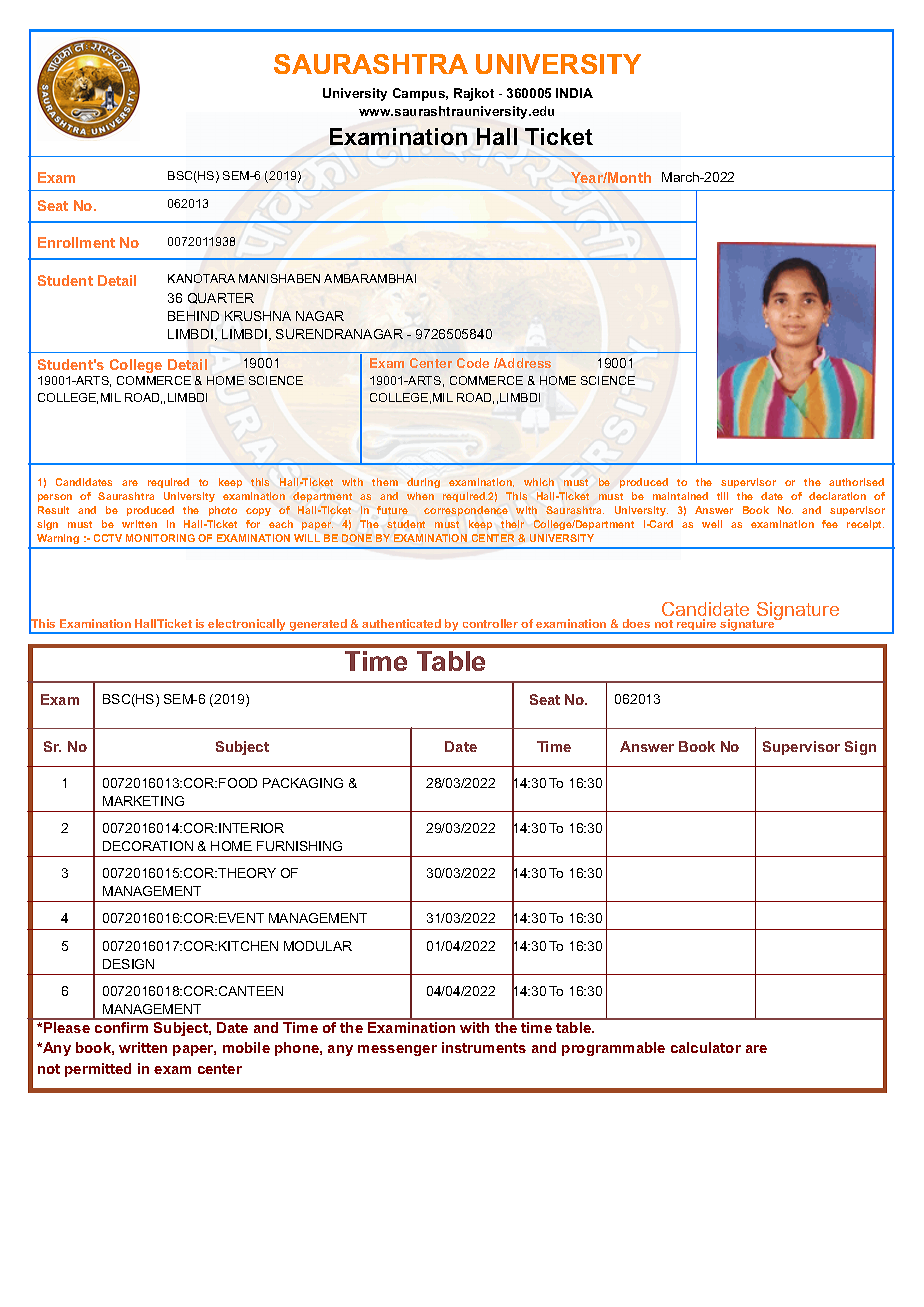  I want to click on BEHIND, so click(193, 316).
